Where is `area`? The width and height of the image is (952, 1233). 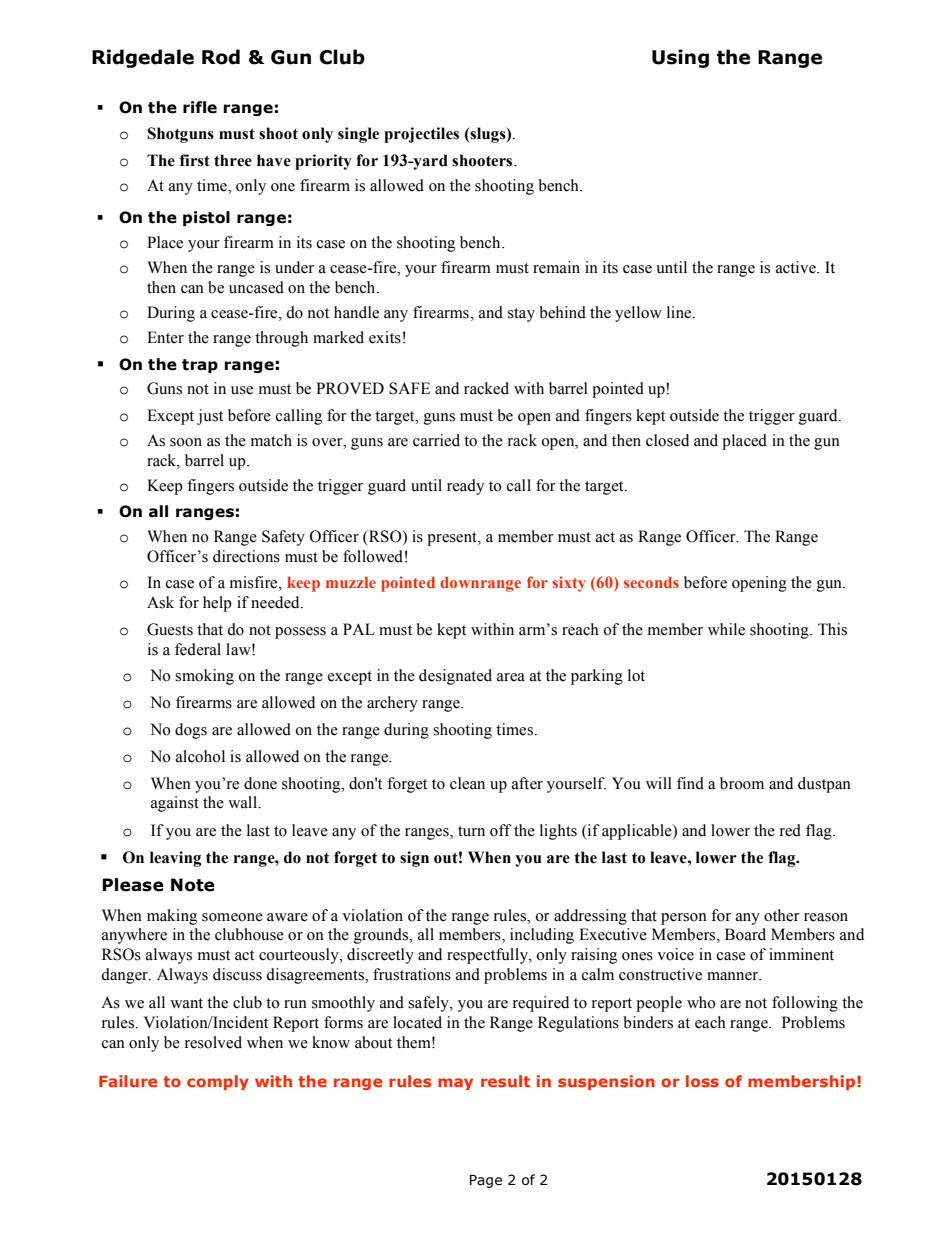 area is located at coordinates (511, 677).
